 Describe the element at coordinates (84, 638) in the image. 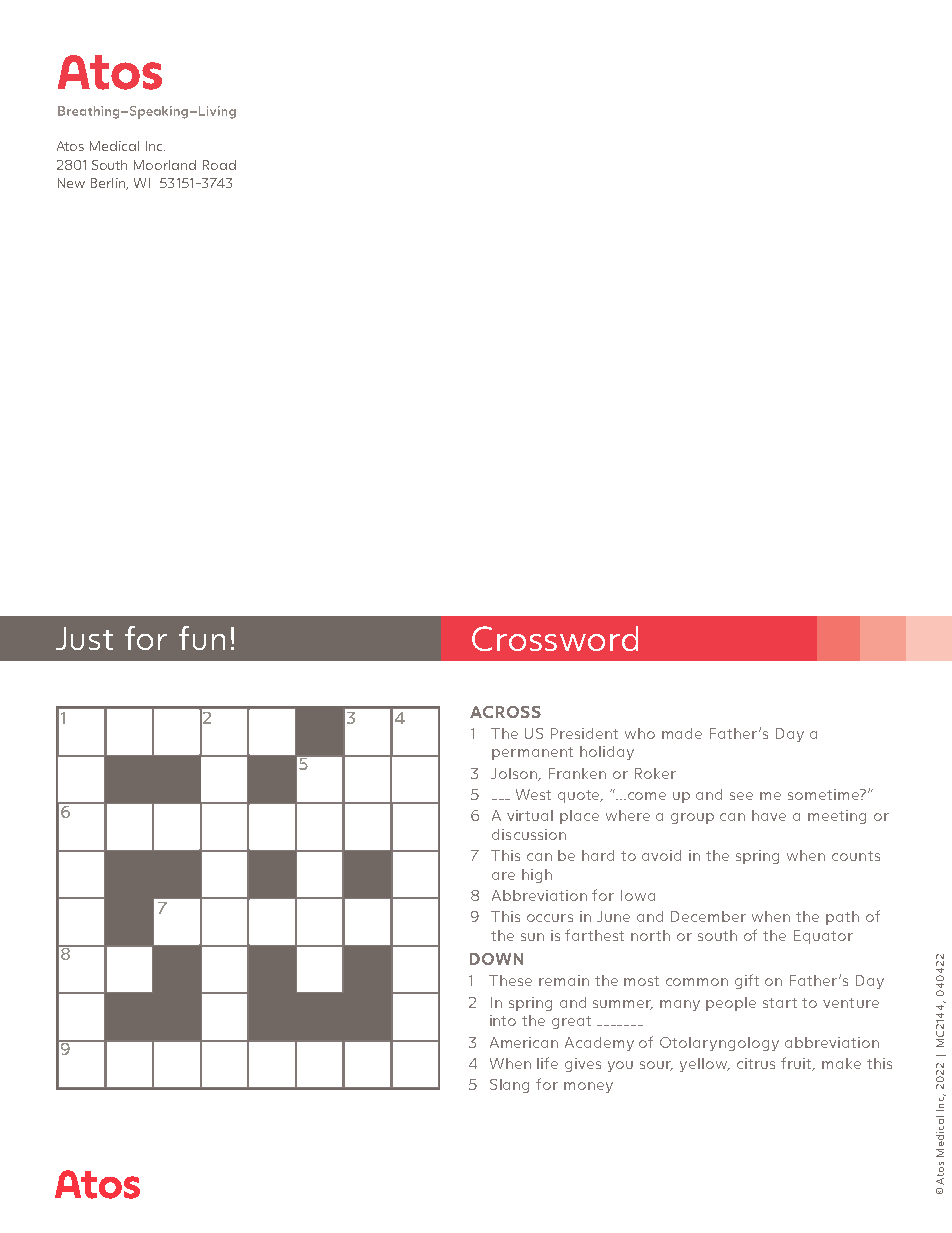

I see `Just` at that location.
